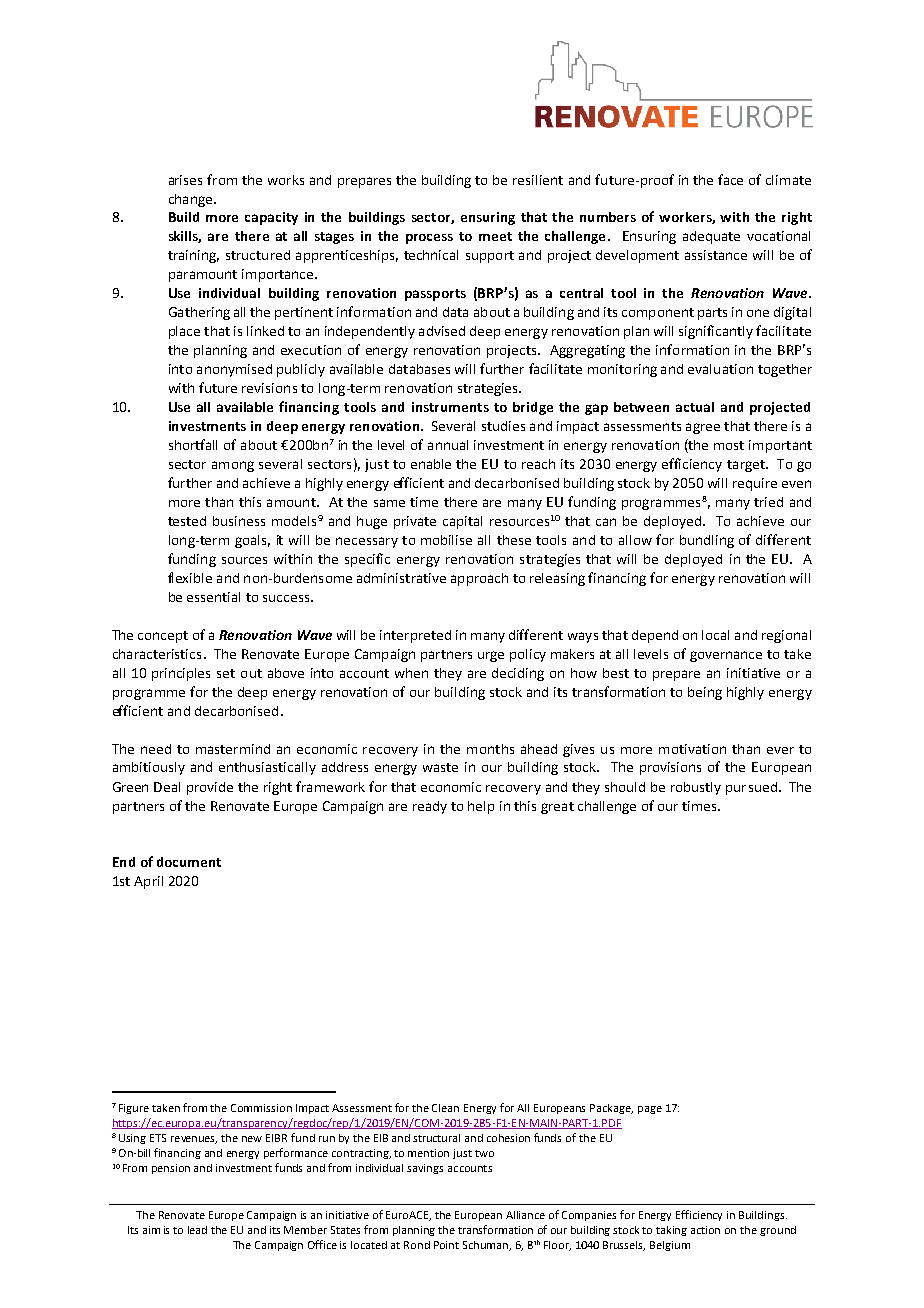  I want to click on set, so click(226, 673).
